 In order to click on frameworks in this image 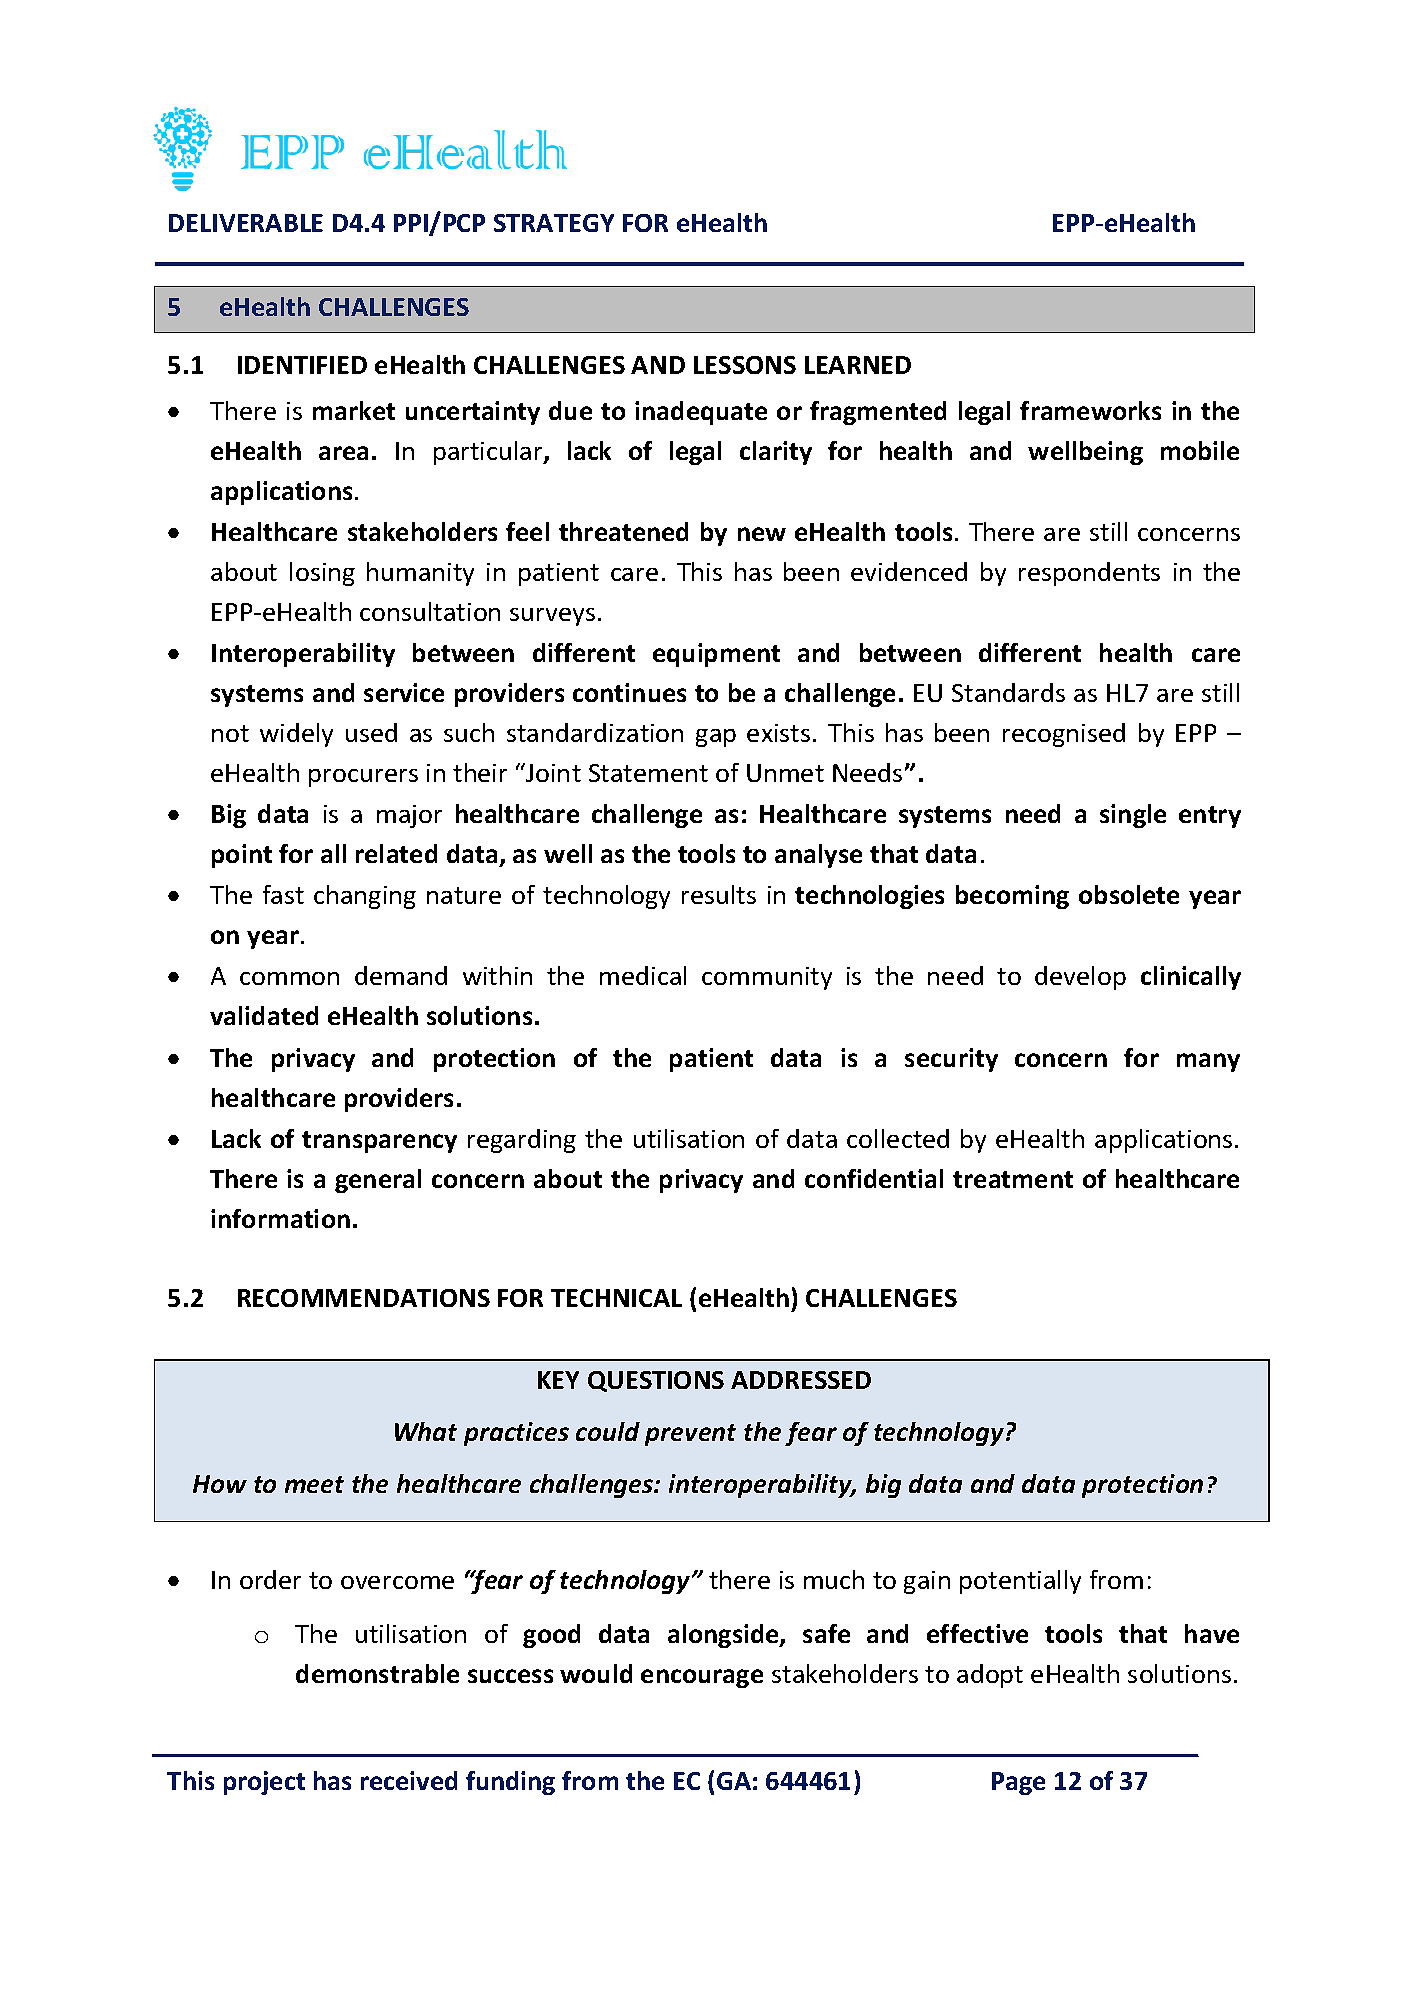, I will do `click(1090, 410)`.
